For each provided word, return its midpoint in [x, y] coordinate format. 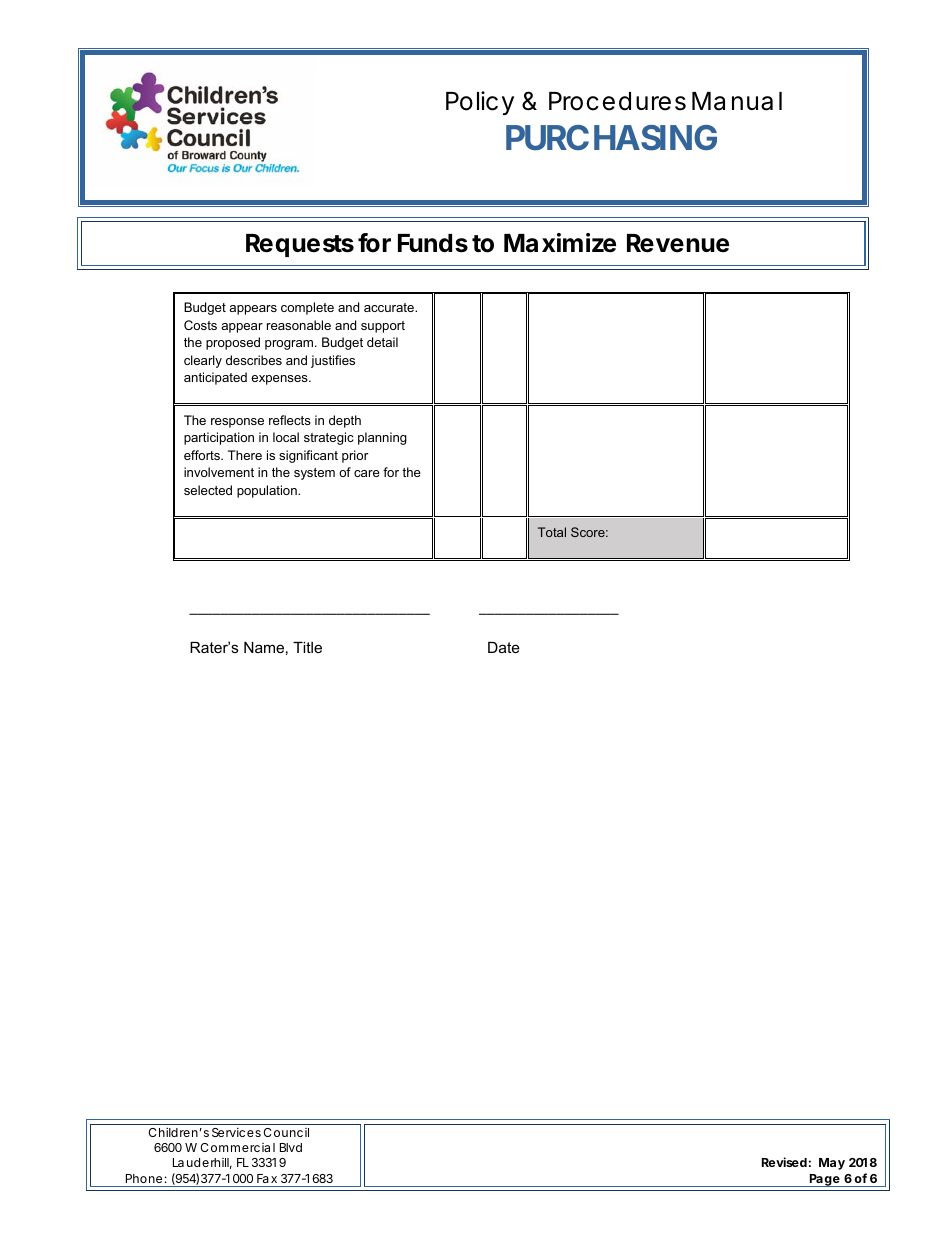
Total [552, 532]
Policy [480, 103]
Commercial [237, 1147]
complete [307, 308]
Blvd [291, 1147]
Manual [737, 101]
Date [504, 647]
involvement [219, 472]
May [832, 1164]
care [367, 473]
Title [307, 647]
